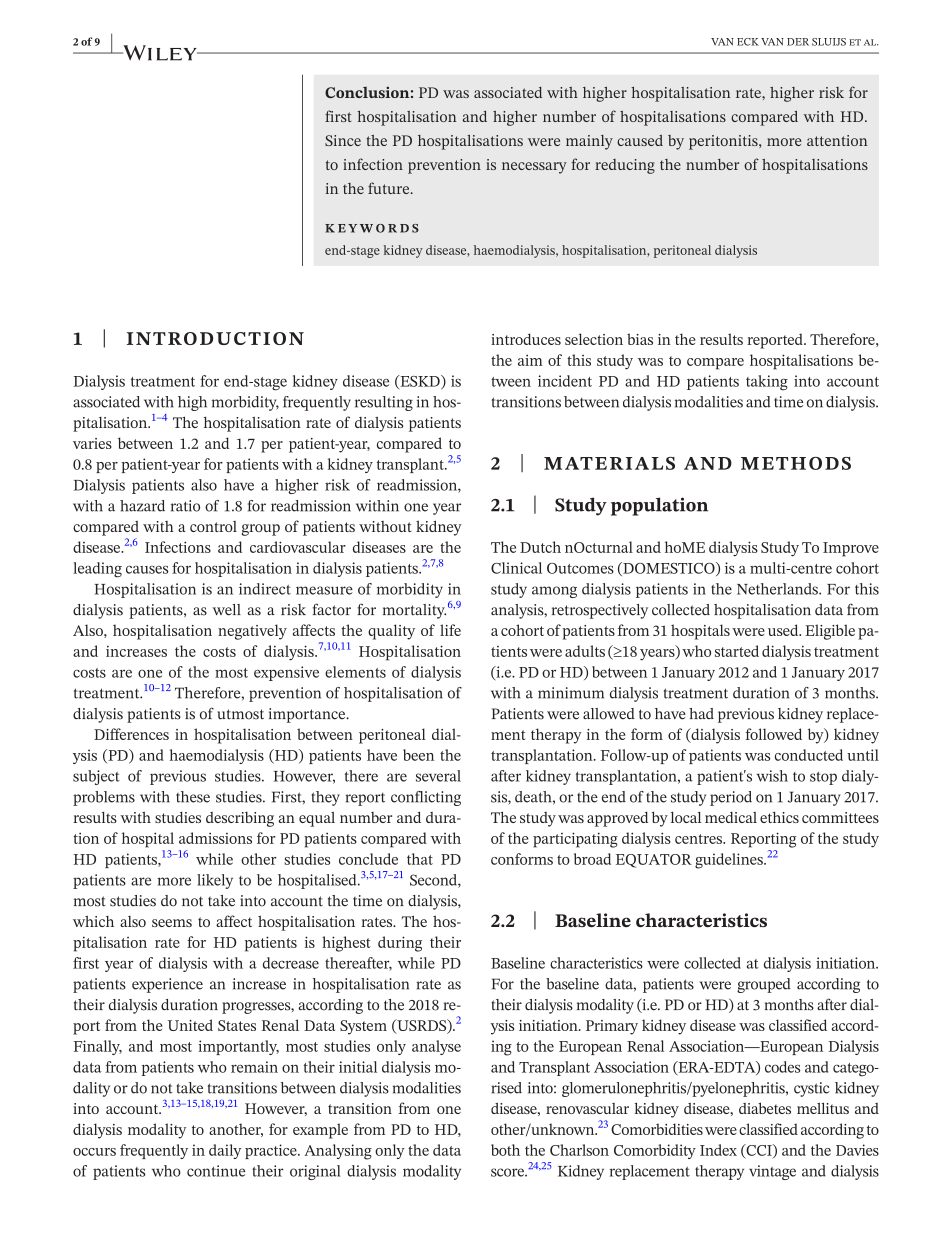 This screenshot has height=1251, width=952. I want to click on Improve, so click(851, 549).
